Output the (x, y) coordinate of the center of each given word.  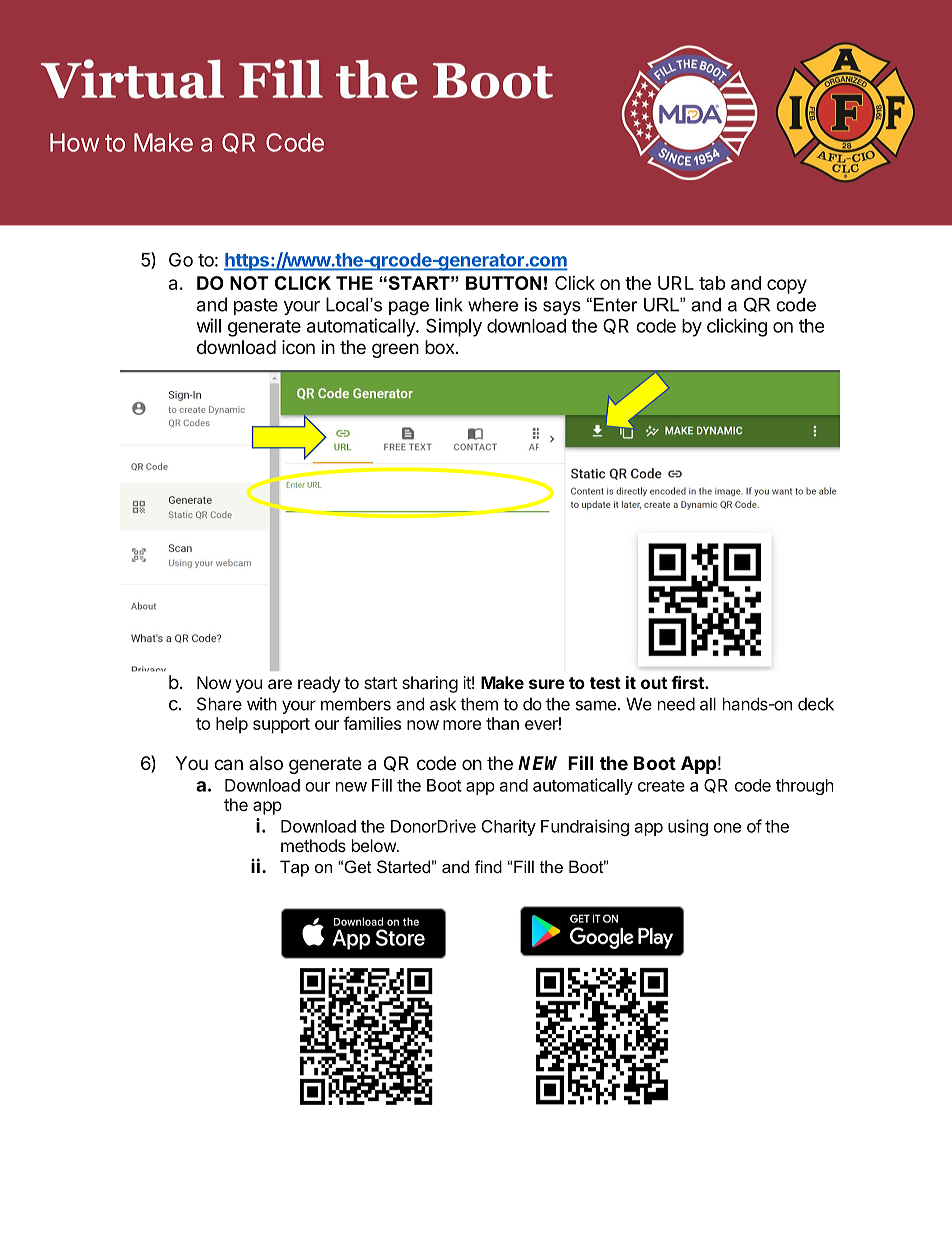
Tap (294, 868)
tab (712, 283)
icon (298, 347)
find (488, 866)
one (727, 828)
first (688, 682)
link (449, 305)
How (75, 142)
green (395, 350)
